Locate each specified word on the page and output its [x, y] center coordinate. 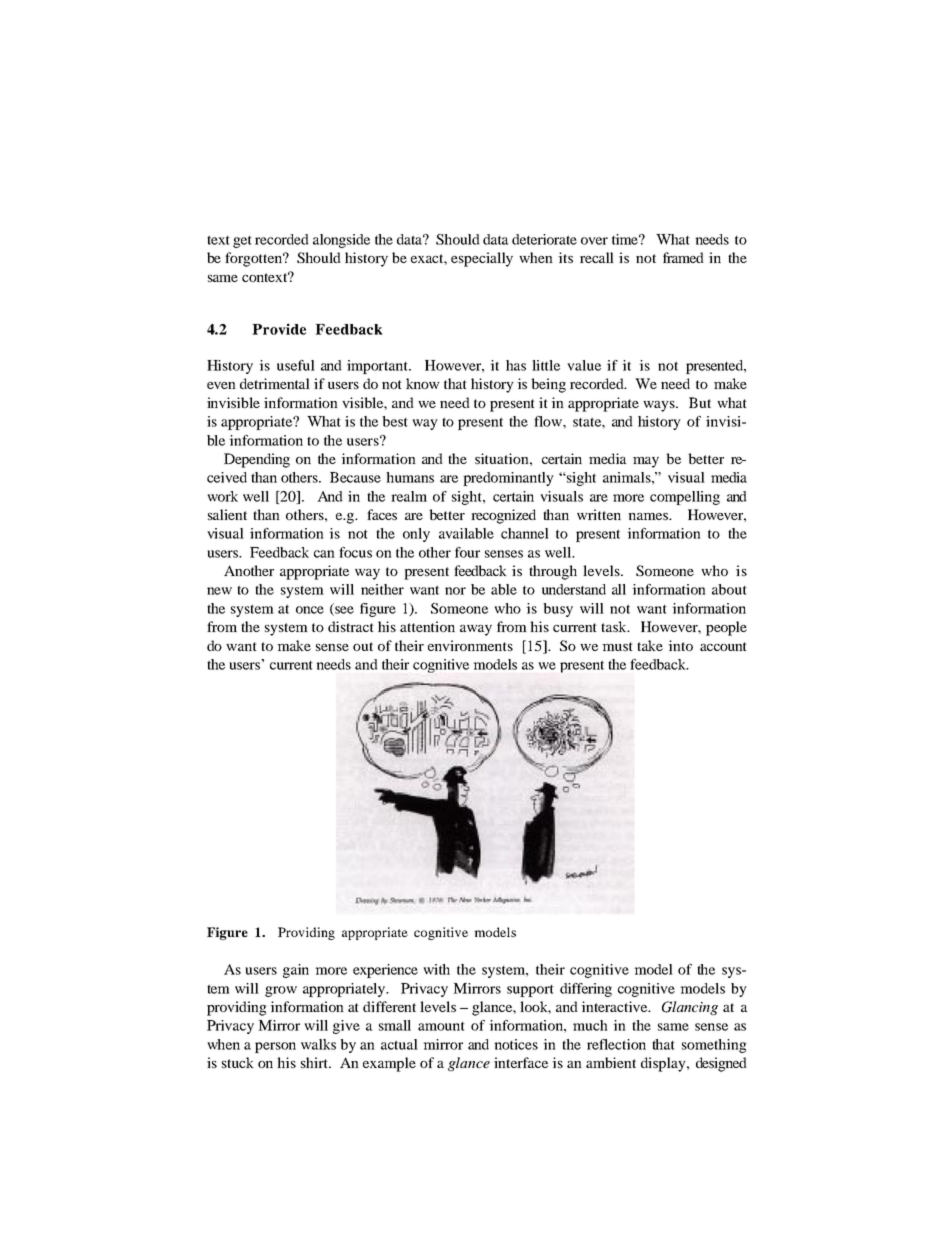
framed [683, 257]
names [649, 516]
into [680, 645]
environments [470, 645]
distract [351, 626]
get [242, 242]
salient [227, 514]
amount [441, 1026]
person [275, 1047]
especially [482, 259]
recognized [503, 516]
